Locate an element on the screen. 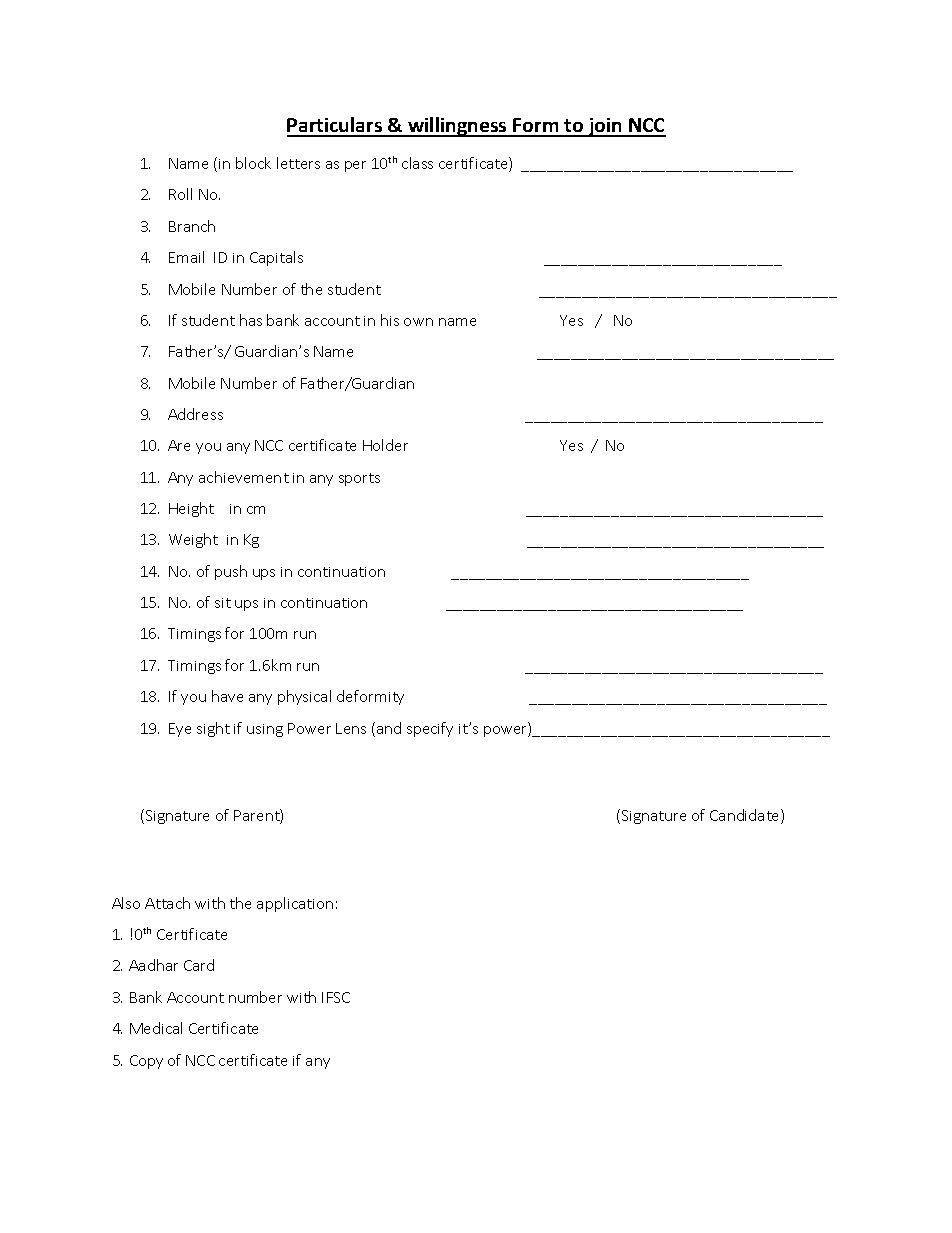 The width and height of the screenshot is (952, 1233). specify is located at coordinates (430, 729).
